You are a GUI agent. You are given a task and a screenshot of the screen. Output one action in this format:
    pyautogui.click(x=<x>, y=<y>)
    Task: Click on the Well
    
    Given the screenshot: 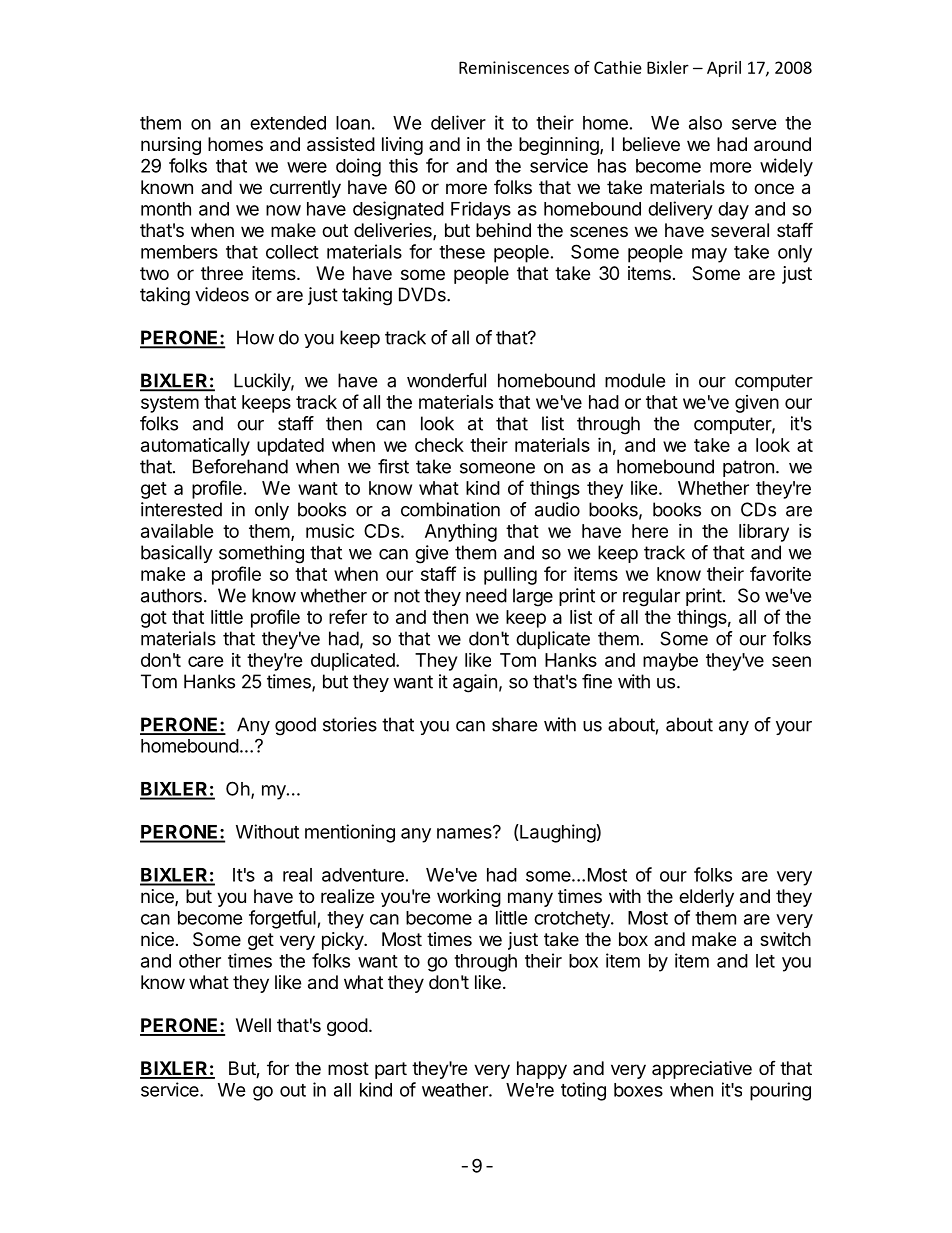 What is the action you would take?
    pyautogui.click(x=253, y=1025)
